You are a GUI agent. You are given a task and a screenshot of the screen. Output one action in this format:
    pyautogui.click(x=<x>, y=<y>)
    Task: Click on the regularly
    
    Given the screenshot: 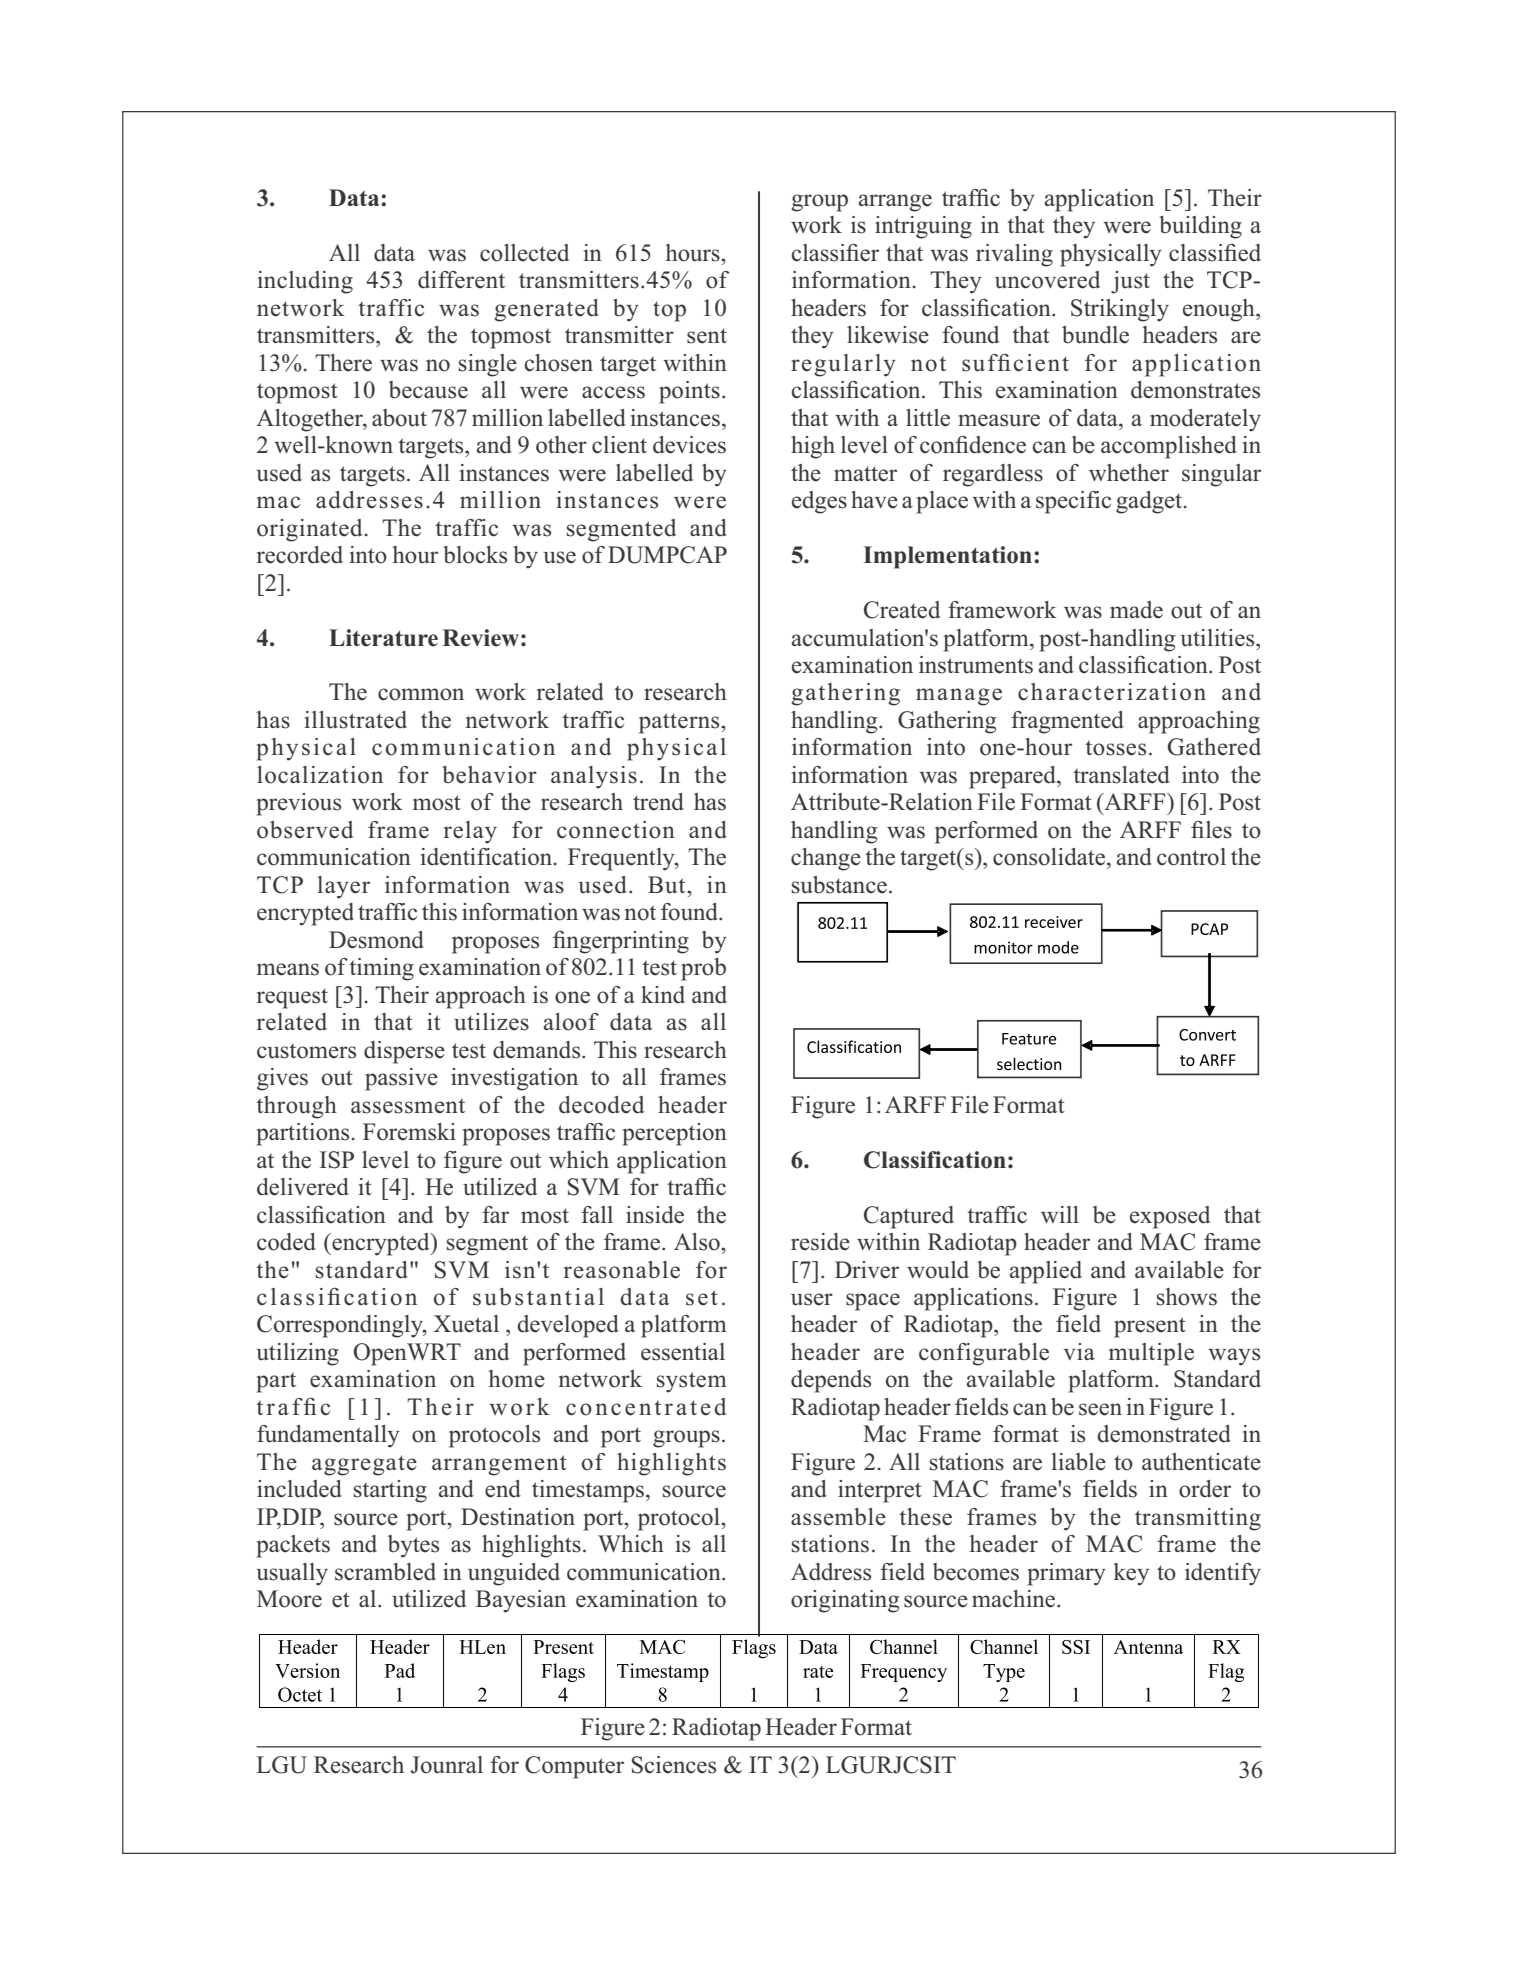 What is the action you would take?
    pyautogui.click(x=843, y=365)
